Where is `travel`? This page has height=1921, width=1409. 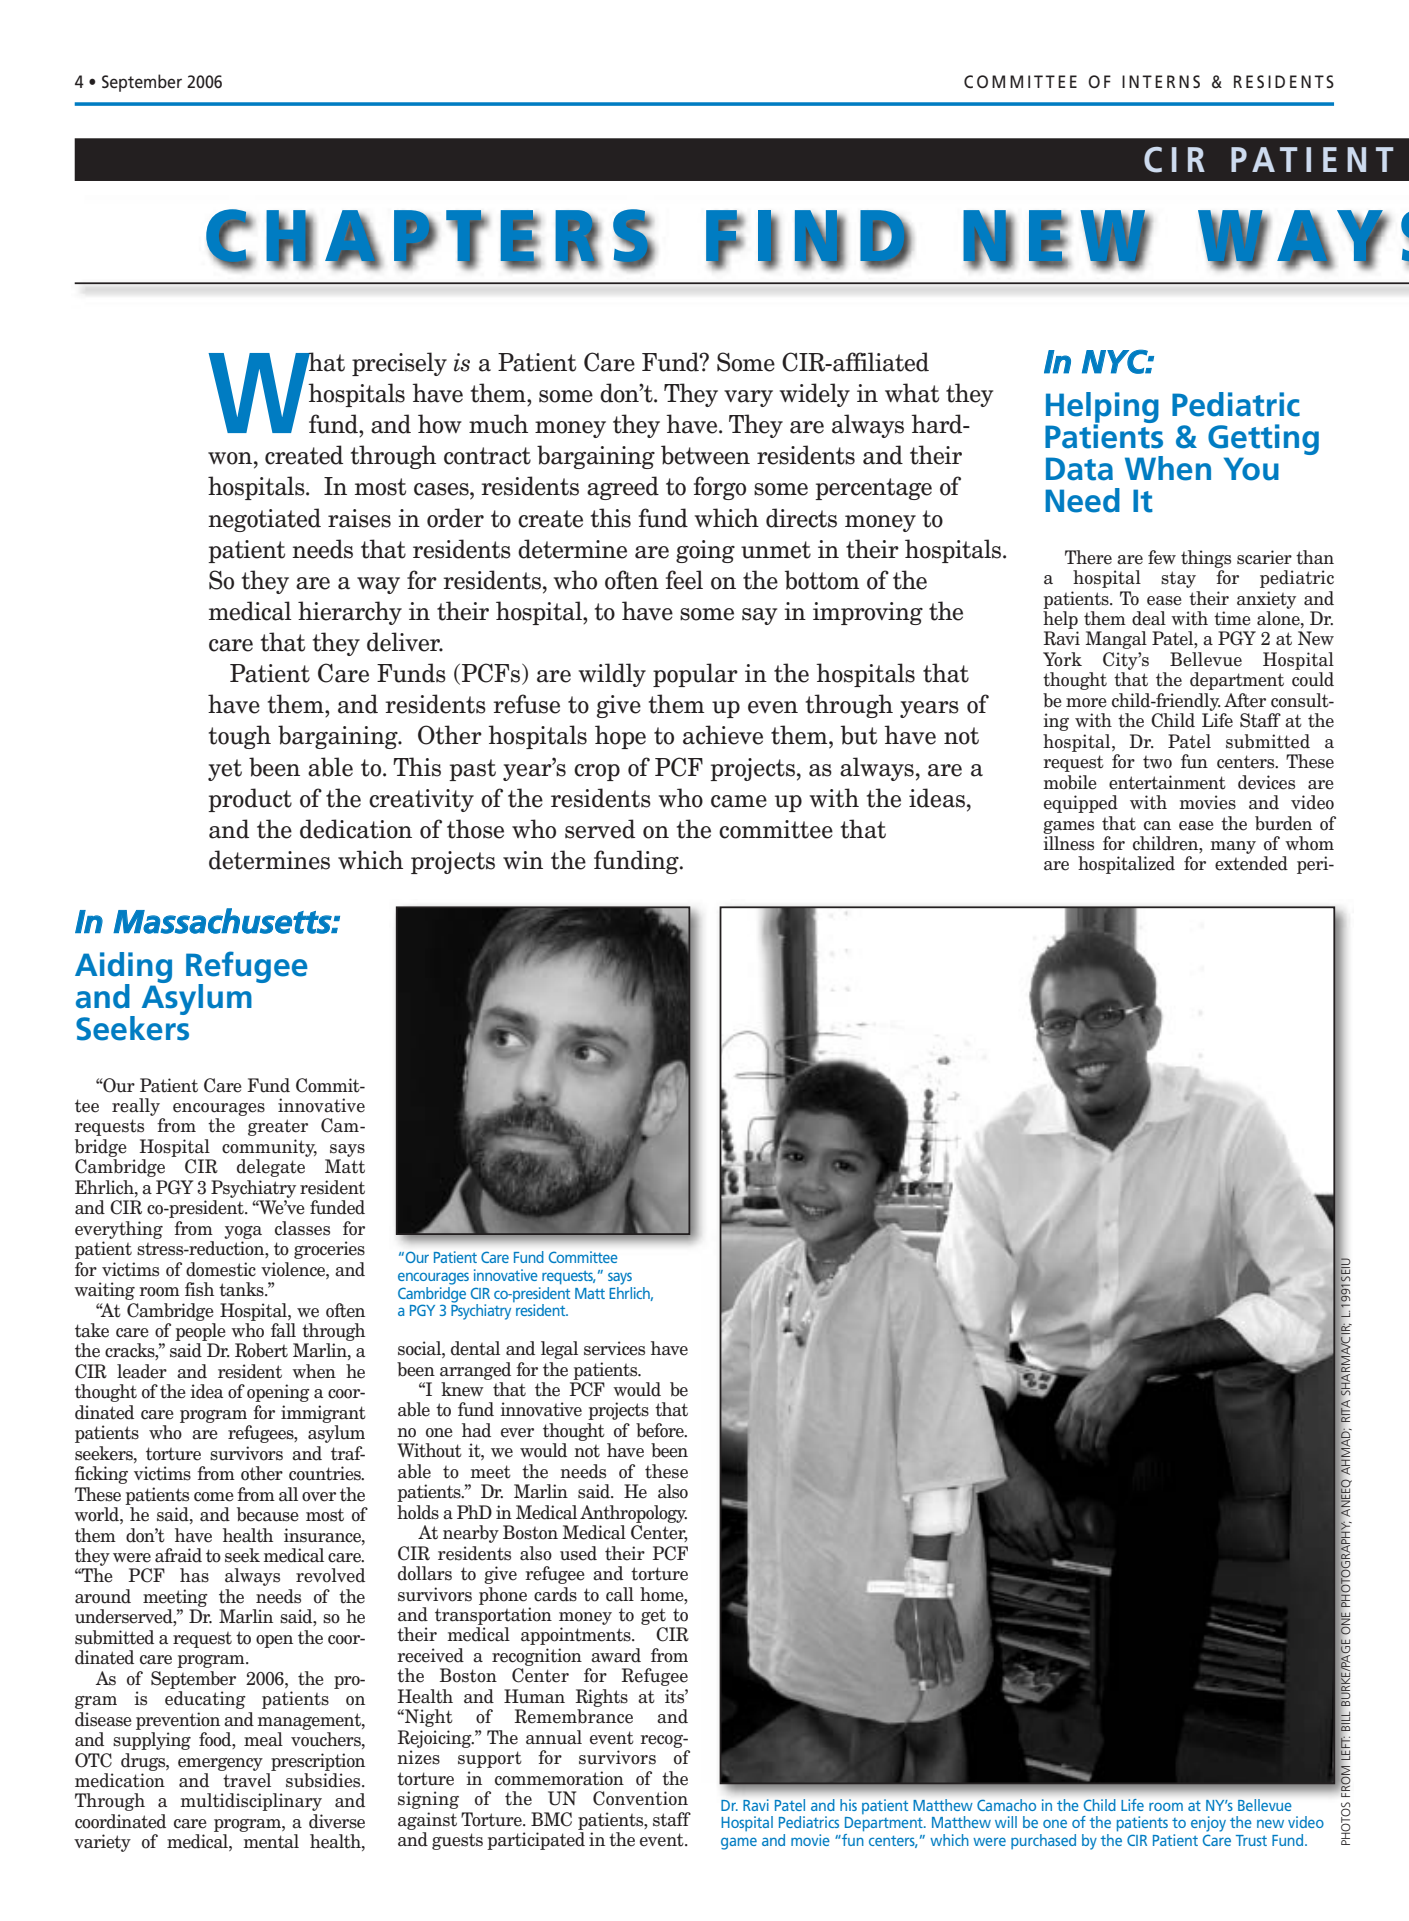
travel is located at coordinates (247, 1780).
